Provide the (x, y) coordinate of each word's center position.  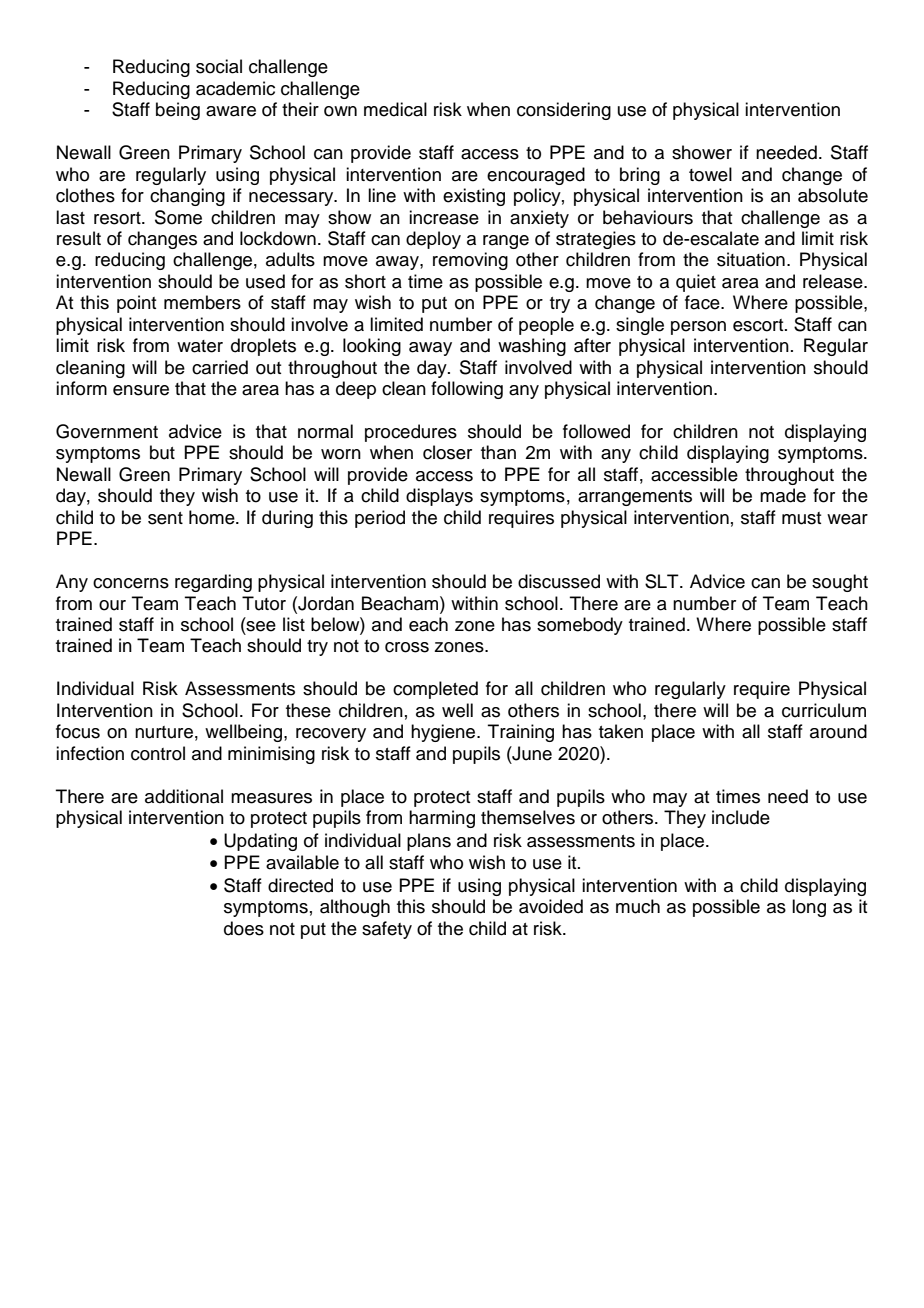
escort (759, 325)
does (244, 928)
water (200, 346)
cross (407, 647)
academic (235, 88)
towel (710, 174)
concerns (131, 583)
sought (840, 583)
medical (395, 109)
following (467, 390)
